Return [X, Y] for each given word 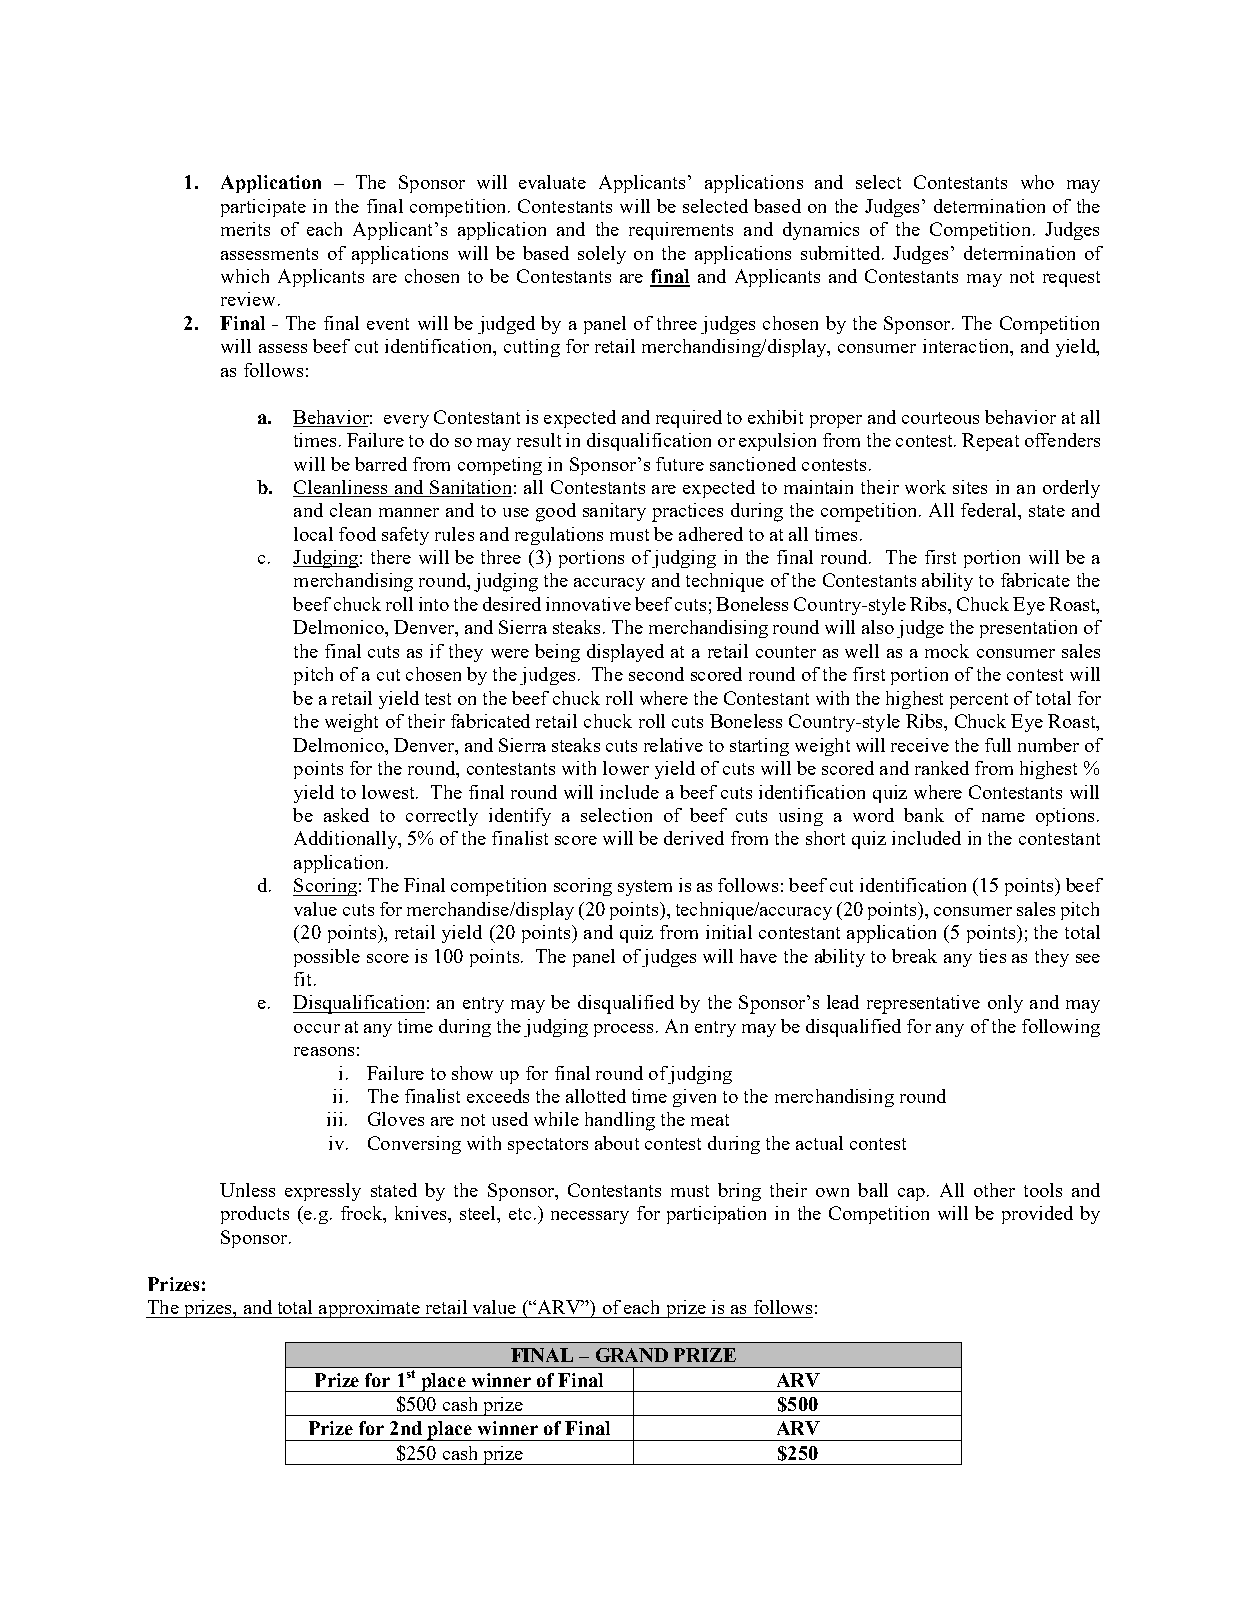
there [391, 557]
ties [992, 956]
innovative [588, 604]
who [1037, 182]
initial [729, 932]
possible [327, 958]
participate [263, 208]
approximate [369, 1309]
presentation [1028, 629]
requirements [681, 231]
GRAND [632, 1355]
